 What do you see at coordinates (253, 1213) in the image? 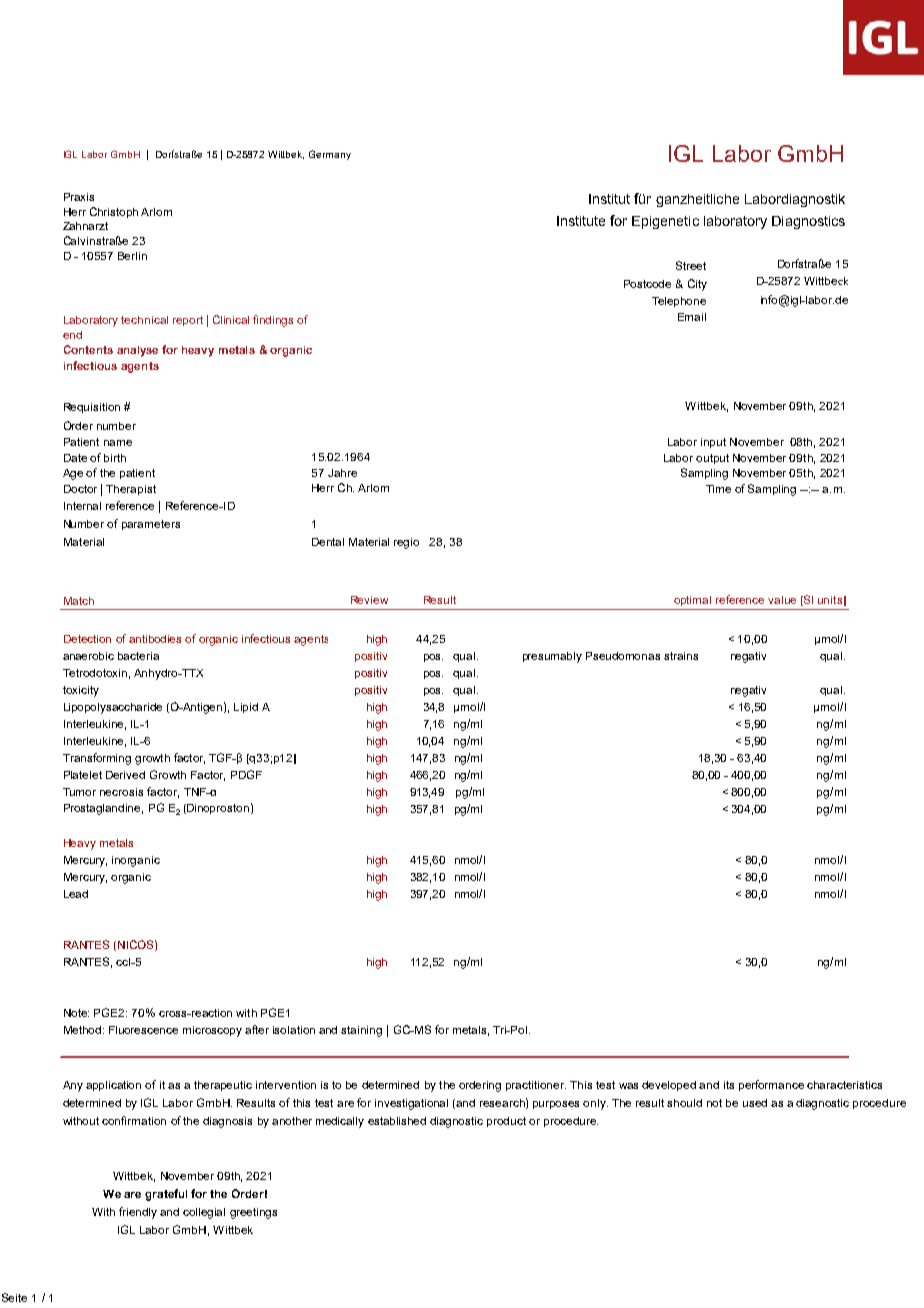
I see `greetings` at bounding box center [253, 1213].
